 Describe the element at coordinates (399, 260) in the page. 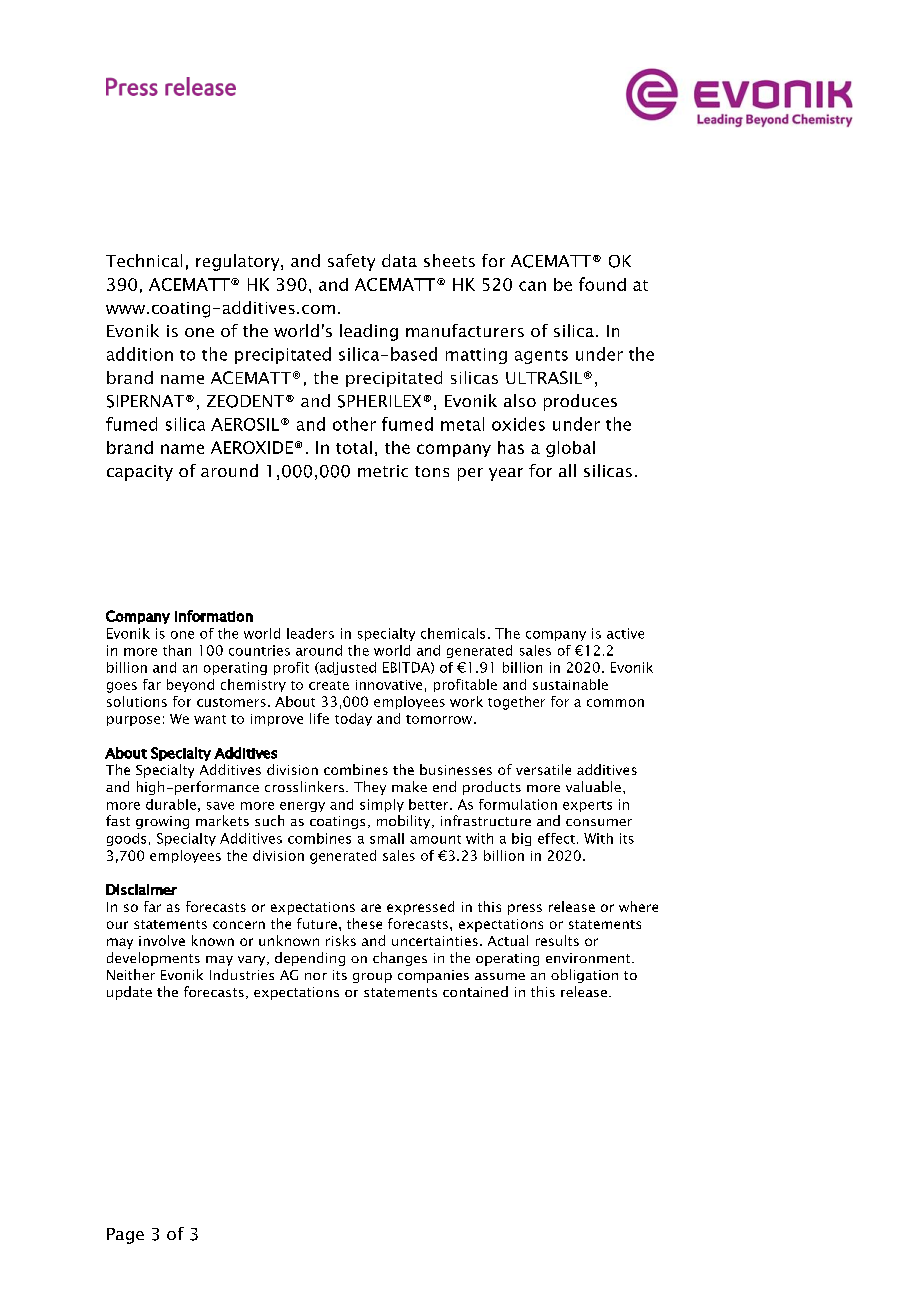

I see `data` at that location.
